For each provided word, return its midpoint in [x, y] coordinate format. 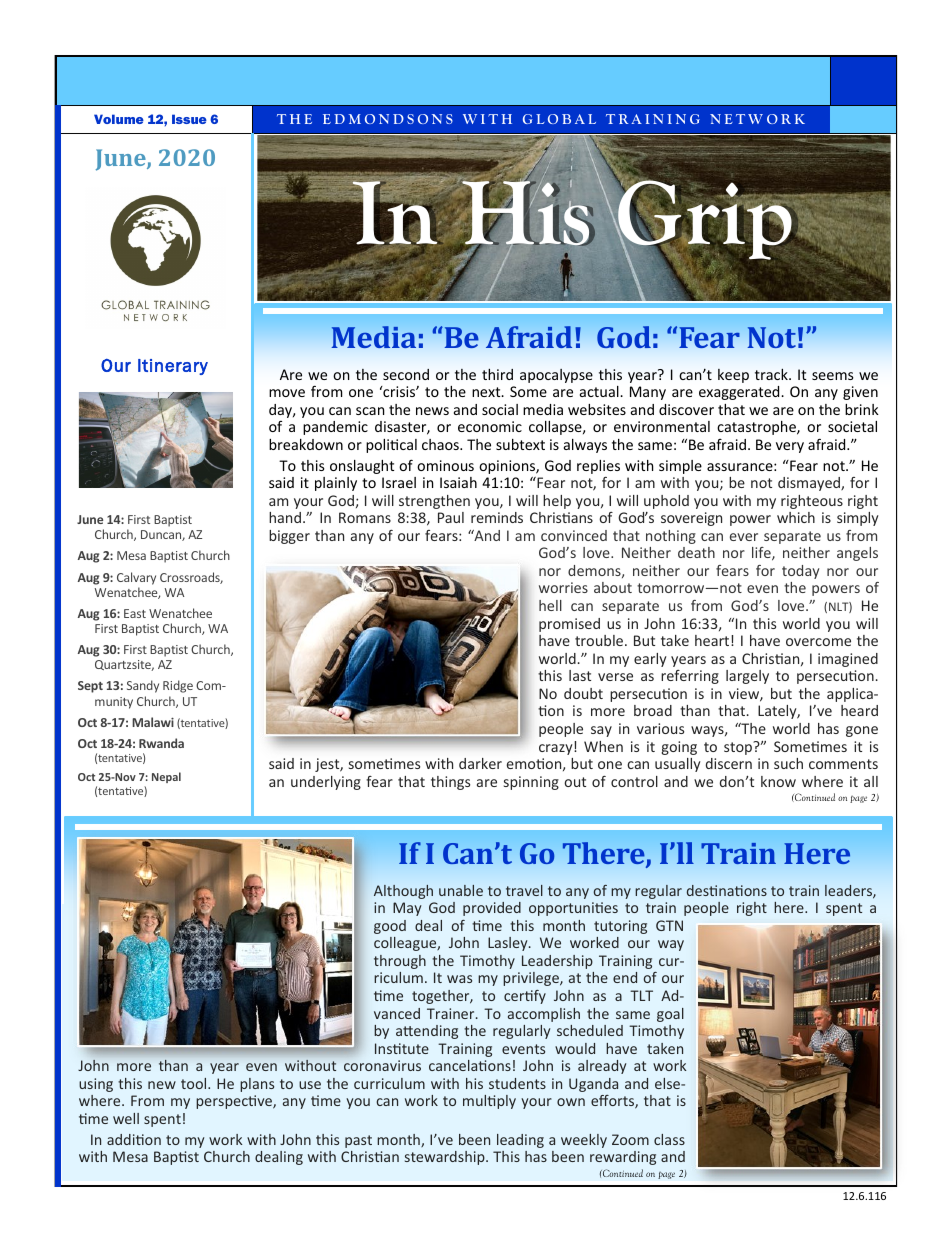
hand [285, 517]
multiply [489, 1102]
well [126, 1118]
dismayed [810, 484]
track [772, 374]
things [450, 783]
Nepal [166, 777]
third [497, 374]
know [778, 781]
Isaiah [458, 482]
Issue [189, 119]
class [669, 1139]
